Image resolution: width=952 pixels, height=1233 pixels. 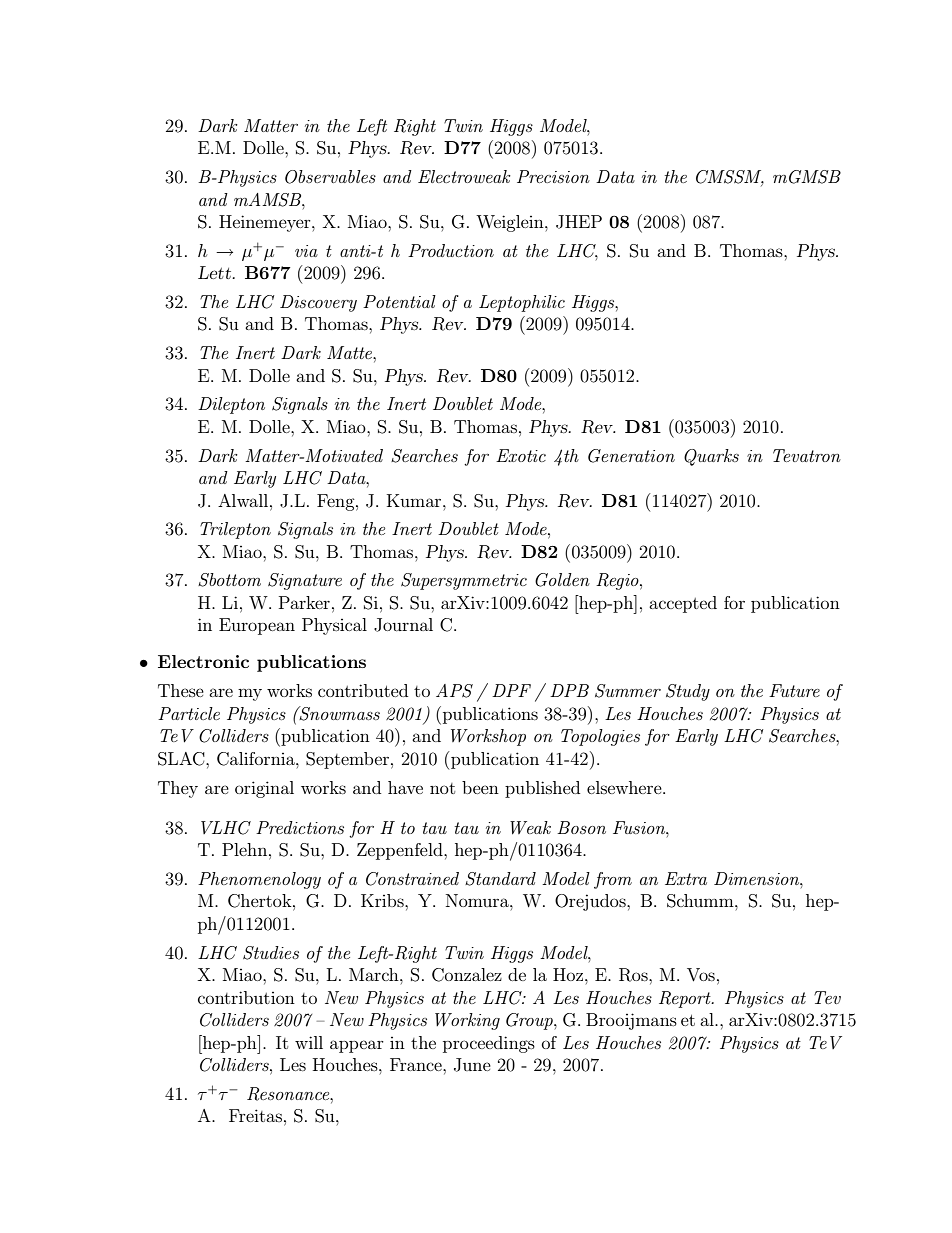 What do you see at coordinates (683, 604) in the screenshot?
I see `accepted` at bounding box center [683, 604].
